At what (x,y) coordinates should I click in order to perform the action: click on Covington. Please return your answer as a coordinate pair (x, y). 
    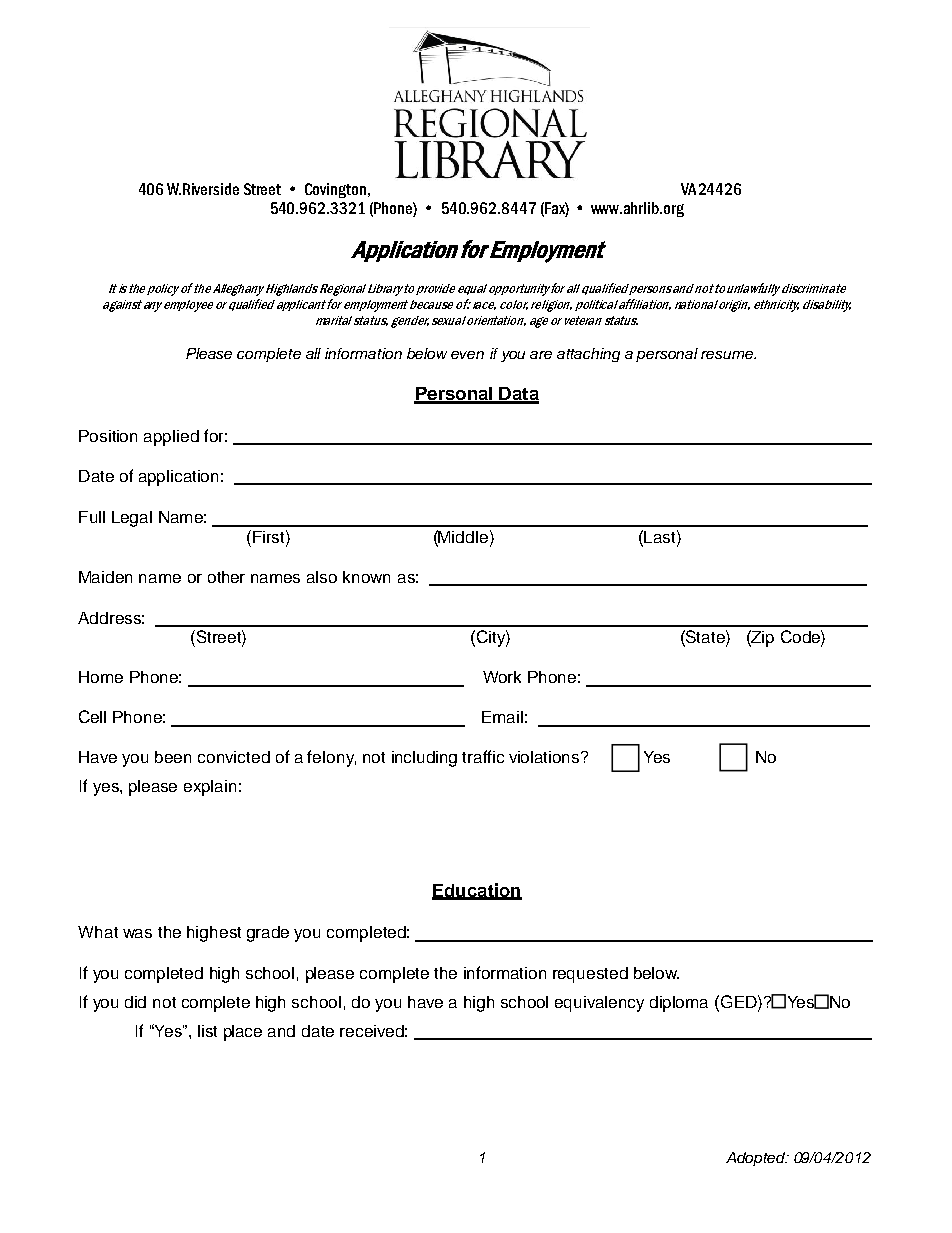
    Looking at the image, I should click on (335, 190).
